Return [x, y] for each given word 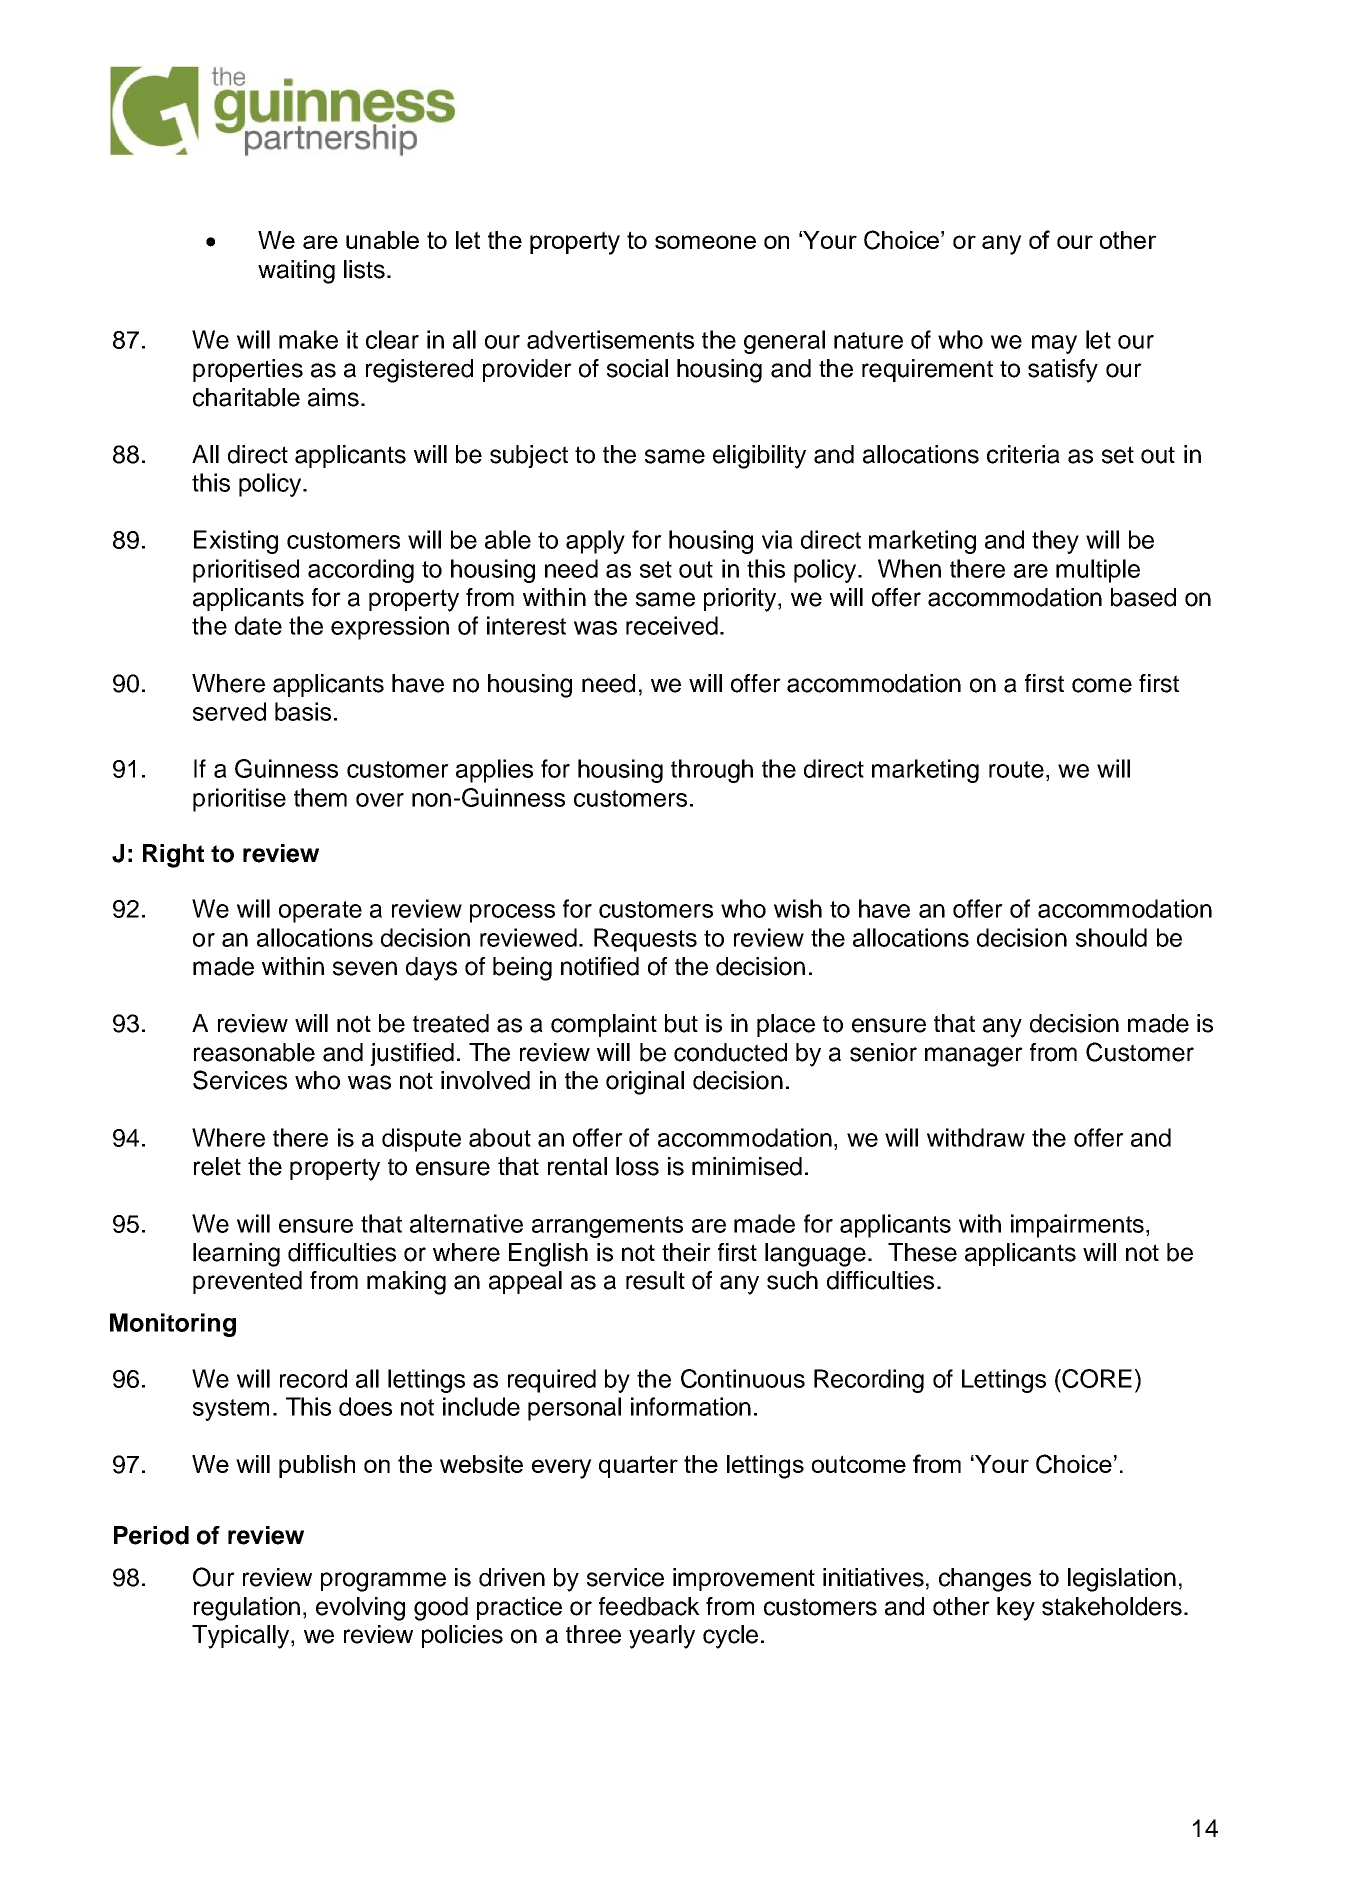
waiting [296, 272]
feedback [649, 1606]
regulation [247, 1609]
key [1016, 1609]
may [1054, 344]
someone [705, 242]
